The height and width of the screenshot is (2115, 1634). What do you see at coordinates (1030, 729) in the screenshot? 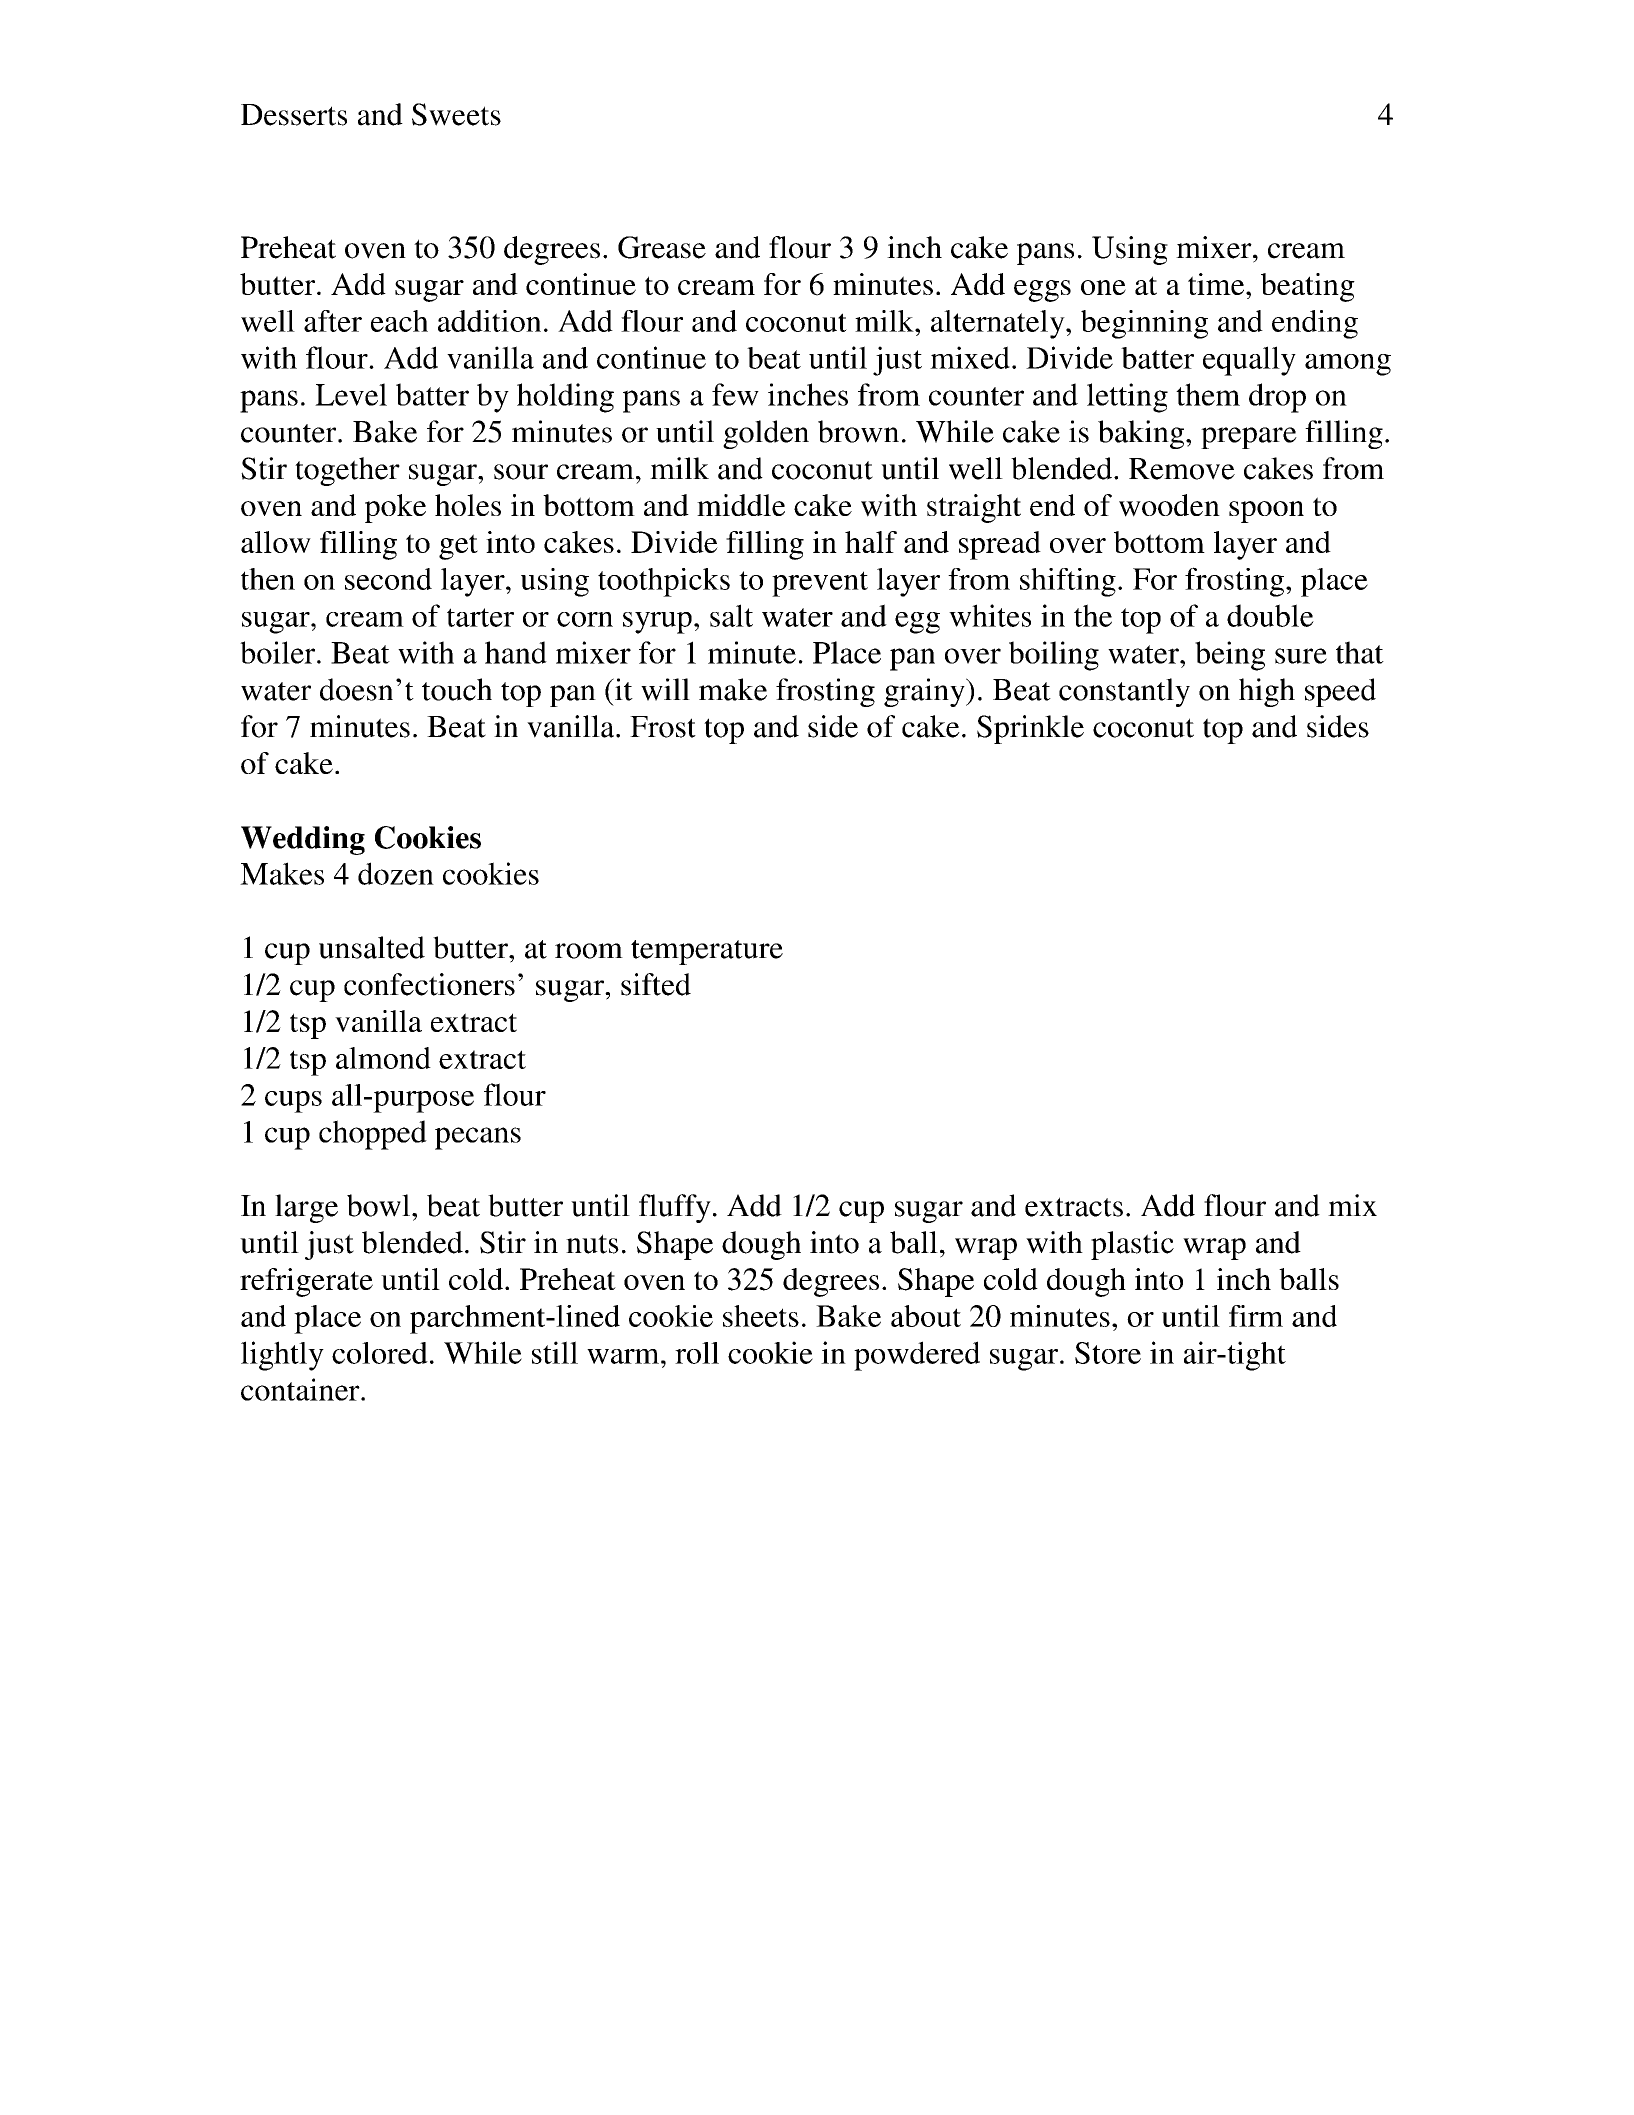
I see `Sprinkle` at bounding box center [1030, 729].
